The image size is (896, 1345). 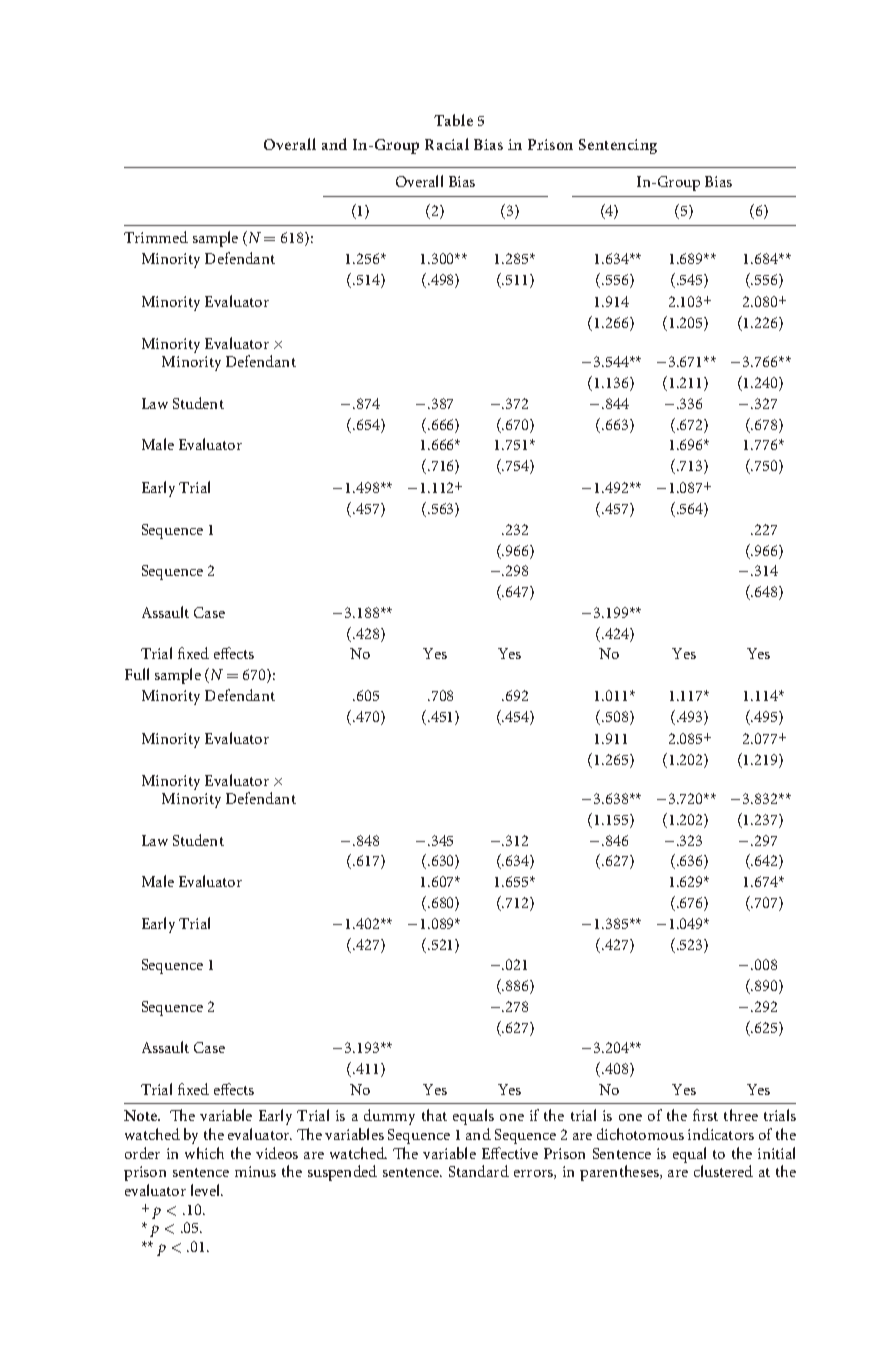 What do you see at coordinates (137, 674) in the page?
I see `Full` at bounding box center [137, 674].
